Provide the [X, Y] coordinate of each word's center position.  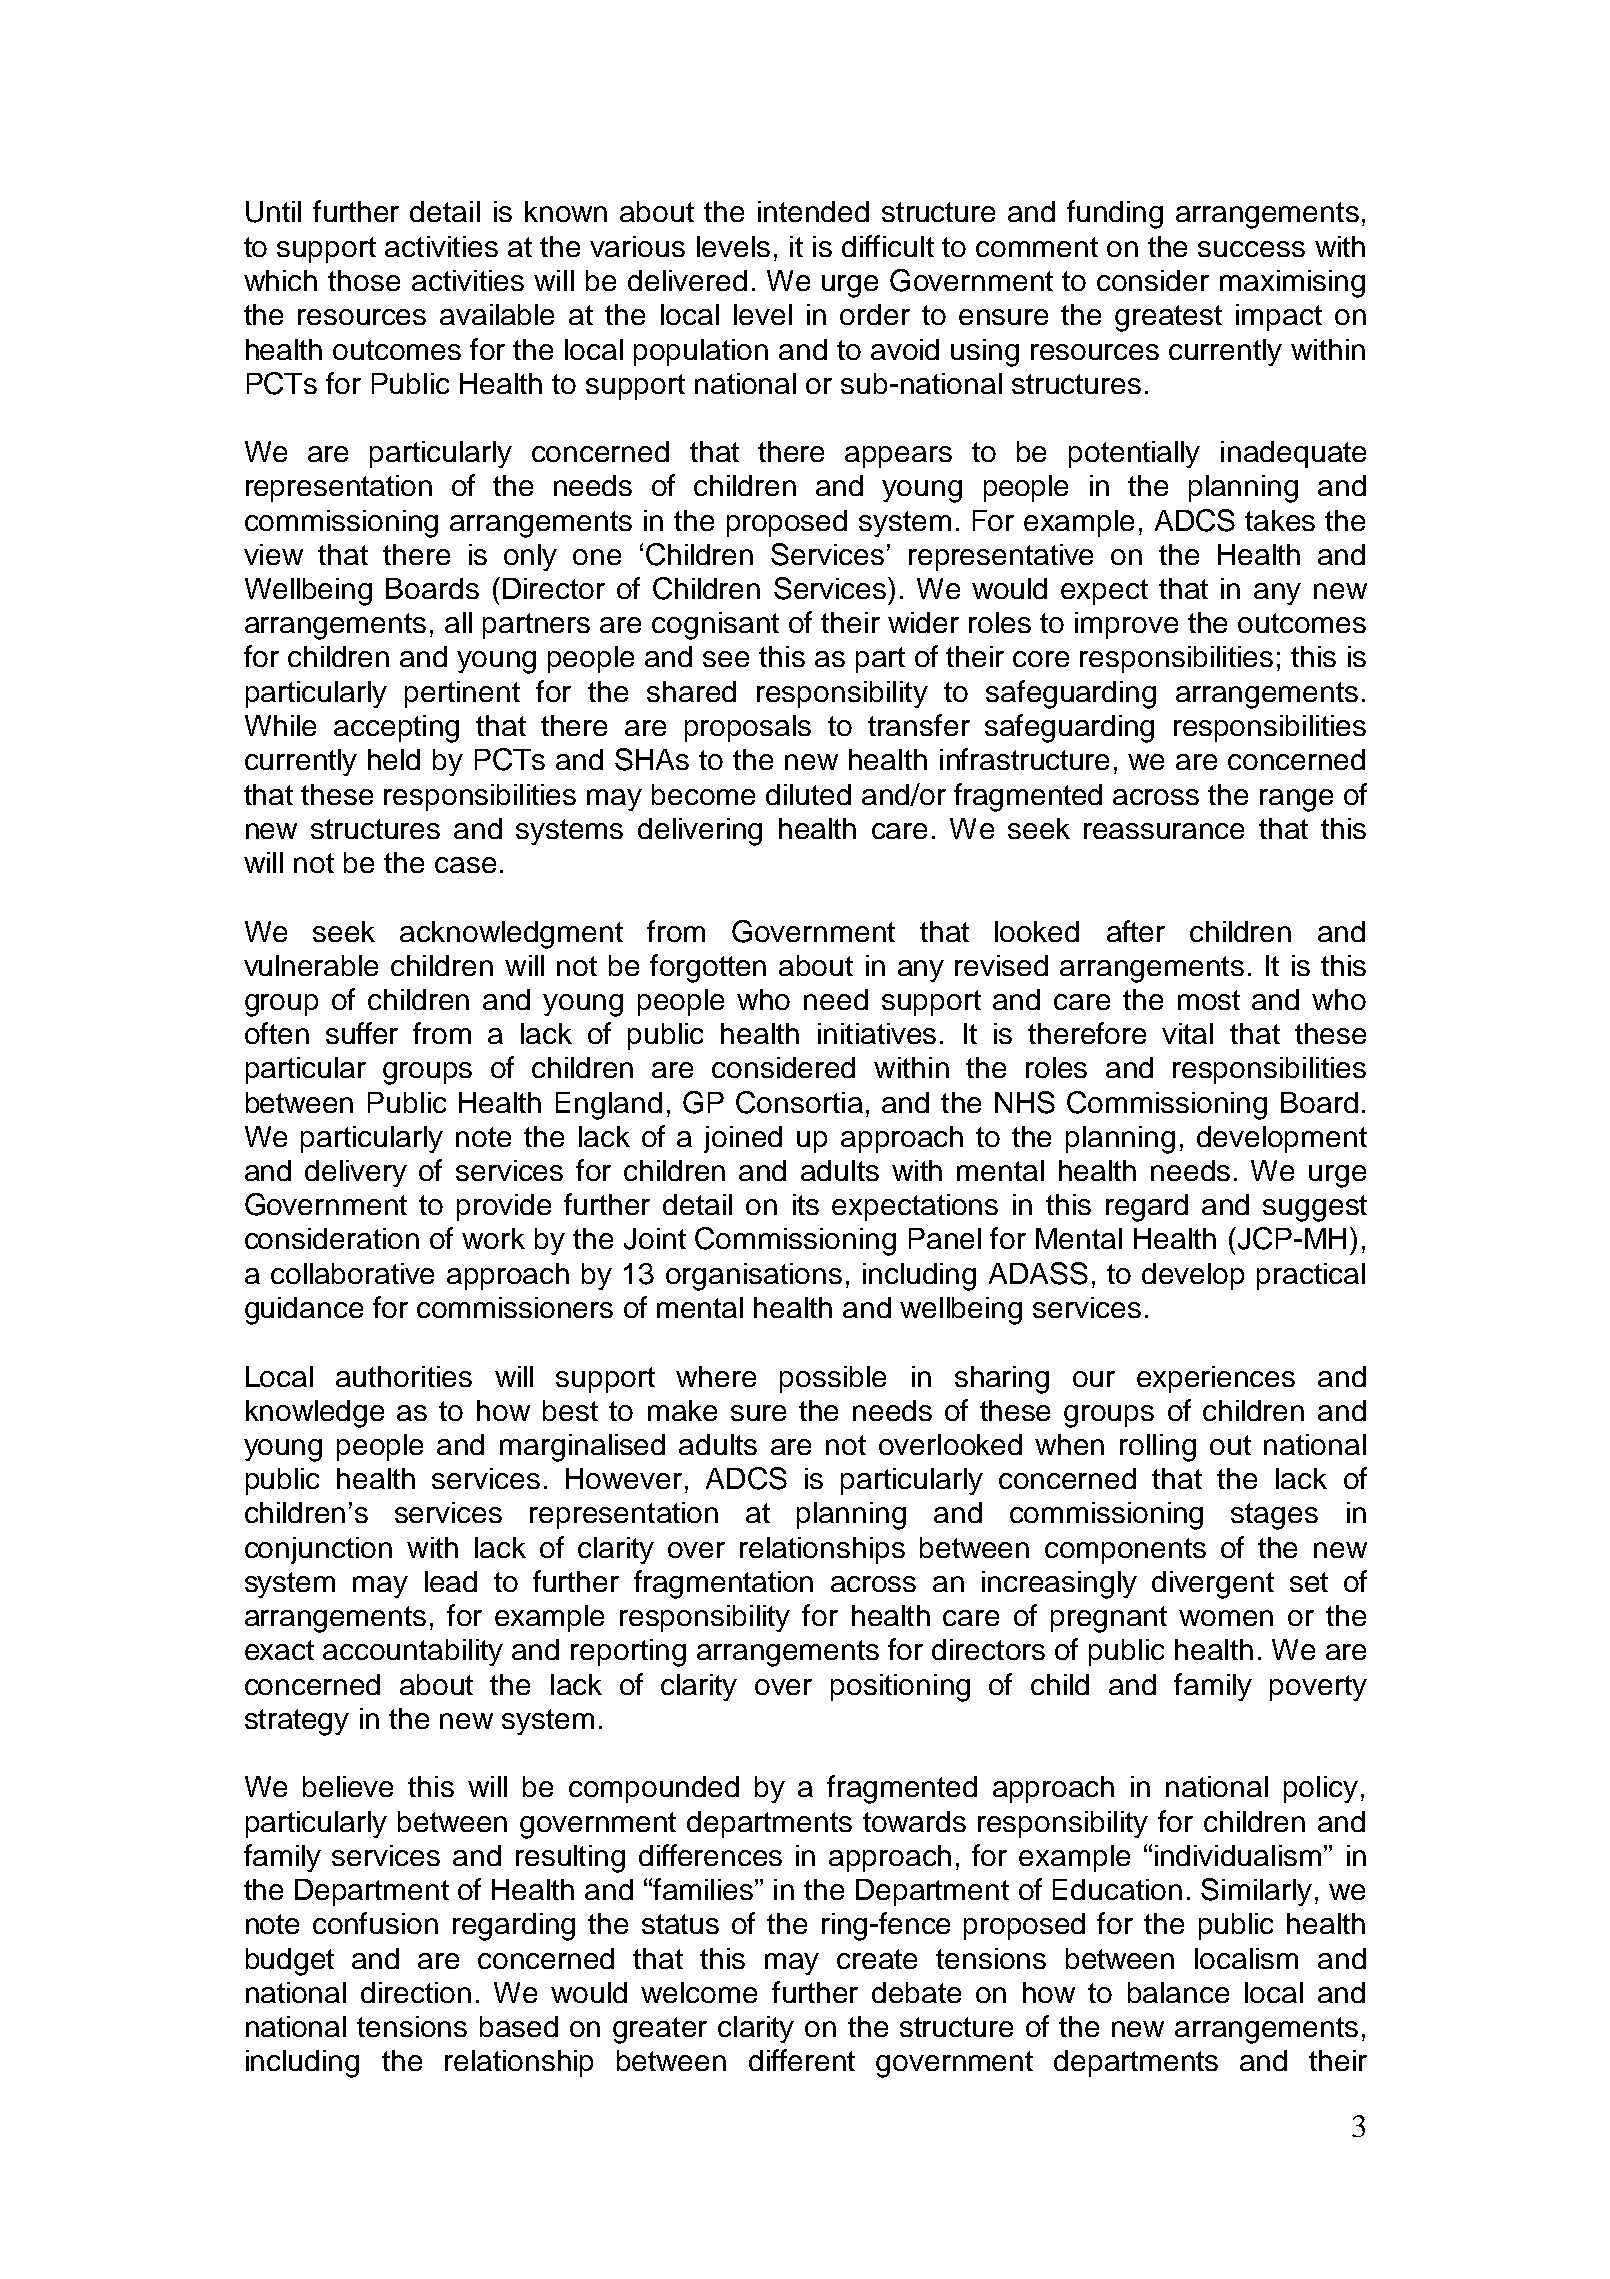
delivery [356, 1173]
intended [813, 211]
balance [1178, 1992]
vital [1187, 1033]
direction [416, 1992]
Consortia [799, 1102]
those [364, 280]
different [802, 2060]
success [1251, 249]
